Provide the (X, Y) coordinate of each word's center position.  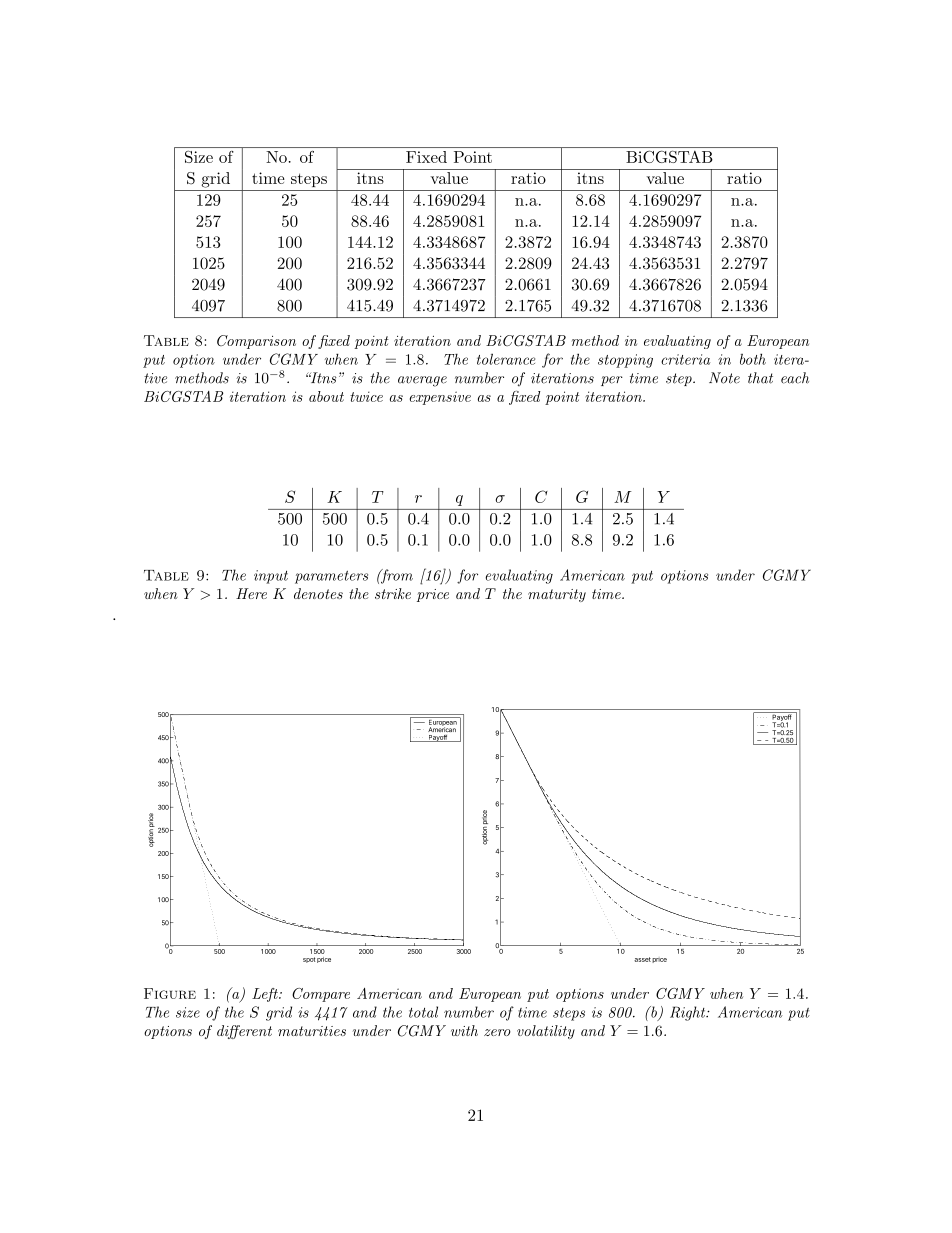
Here (251, 593)
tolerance (506, 359)
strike (393, 593)
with (464, 1030)
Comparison (256, 342)
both (753, 359)
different (244, 1032)
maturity (557, 595)
